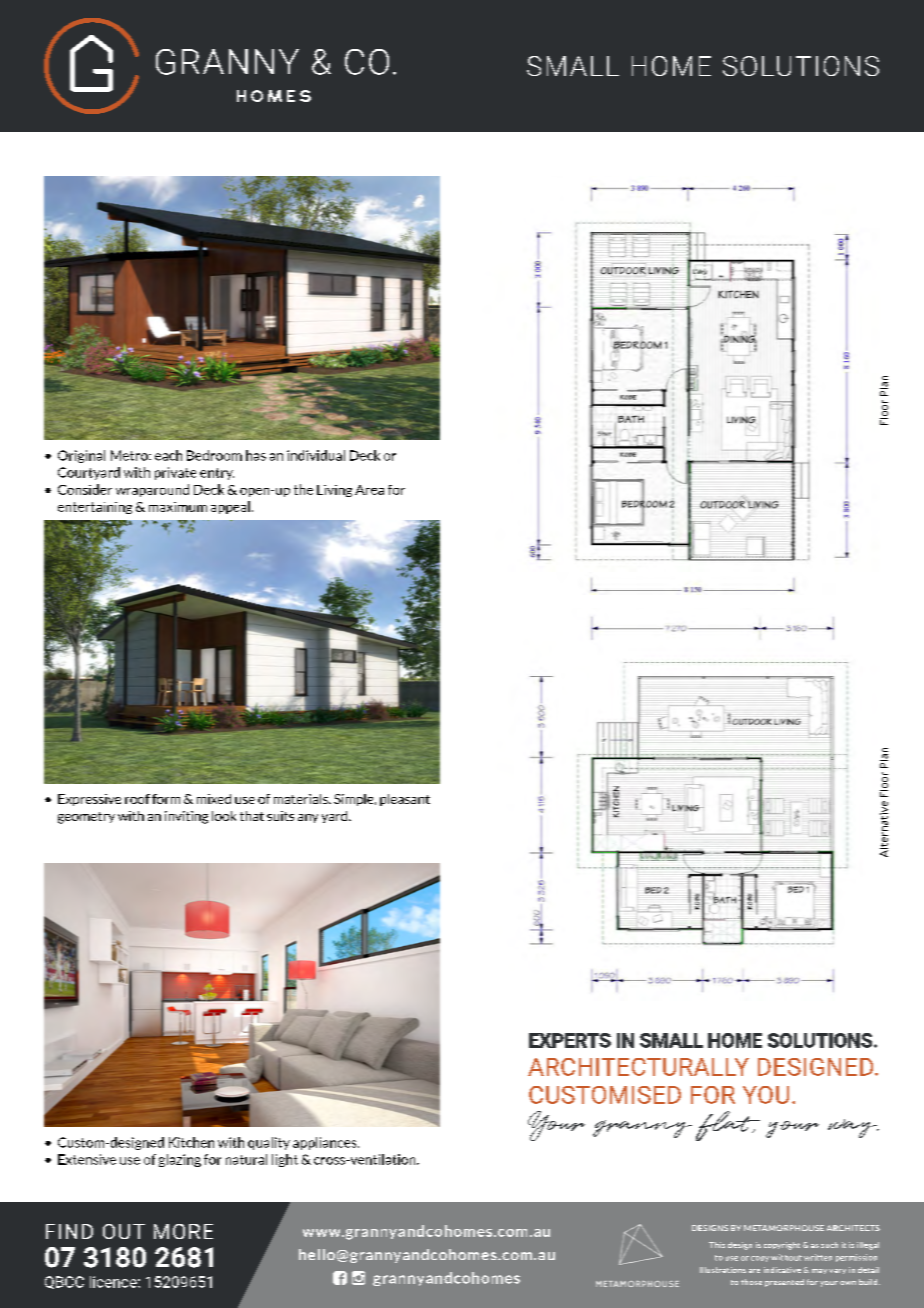 The height and width of the screenshot is (1308, 924). I want to click on EXPERTS, so click(570, 1040).
